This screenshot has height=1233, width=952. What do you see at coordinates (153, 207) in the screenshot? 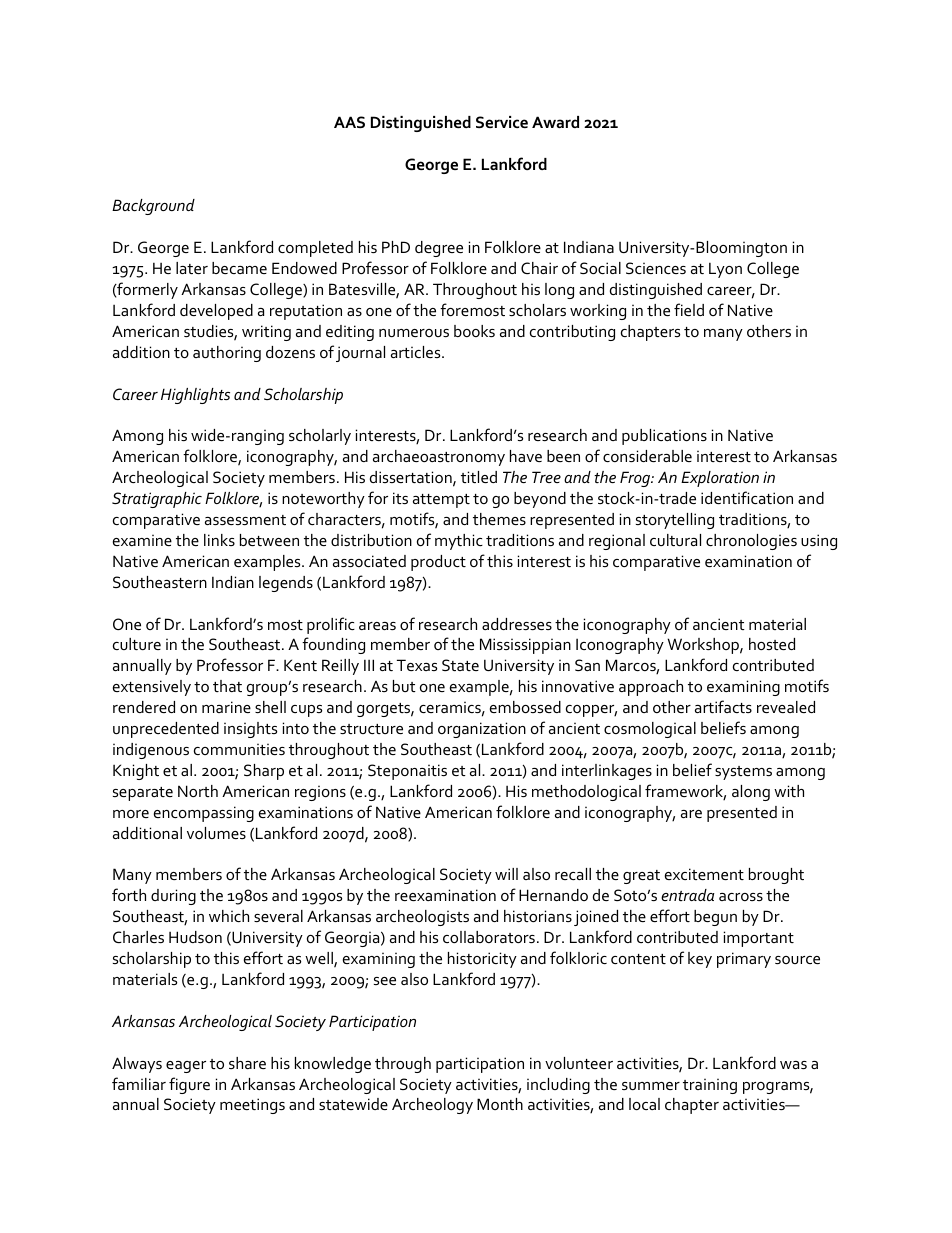
I see `Background` at bounding box center [153, 207].
